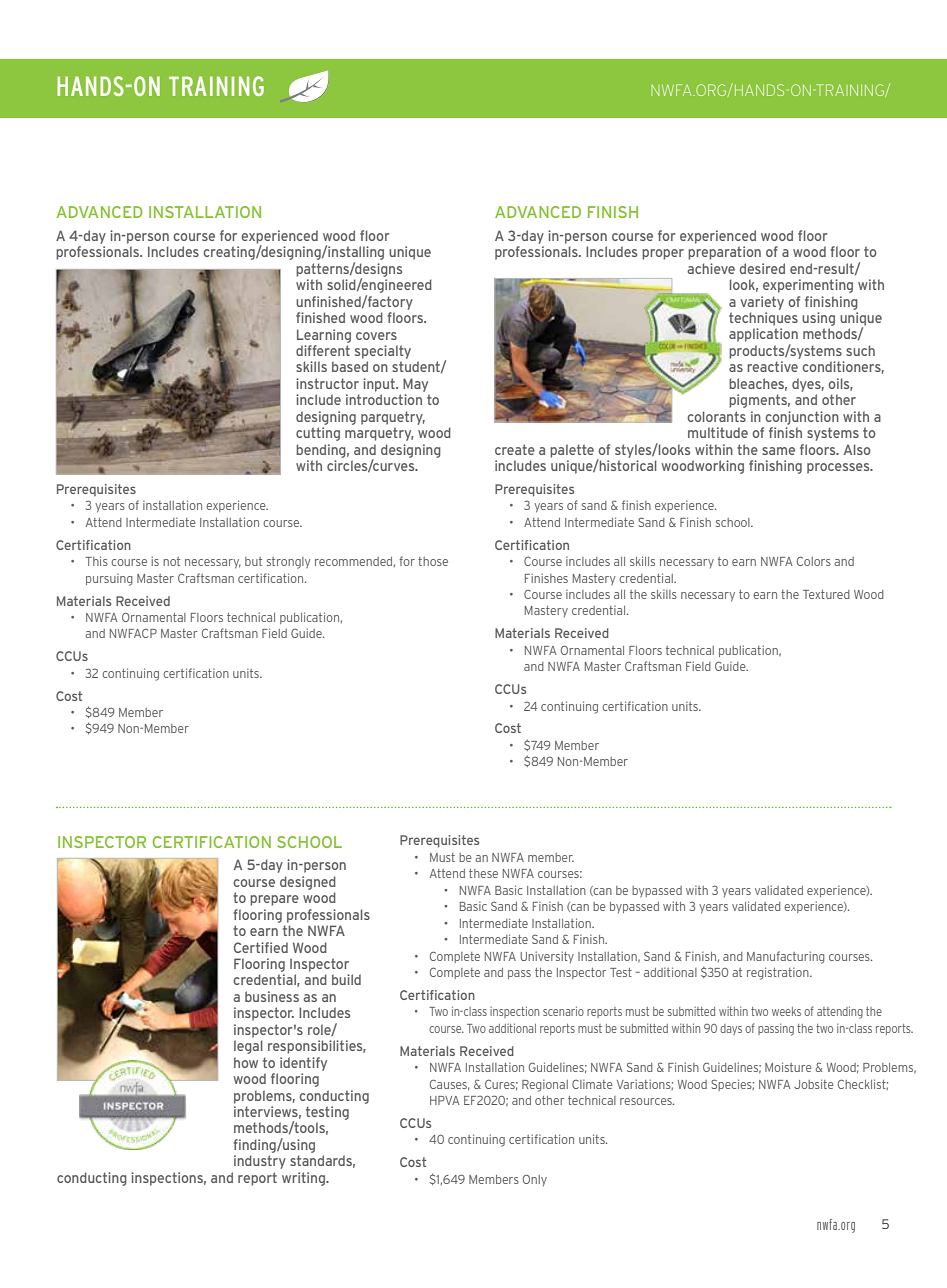  What do you see at coordinates (826, 594) in the screenshot?
I see `Textured` at bounding box center [826, 594].
